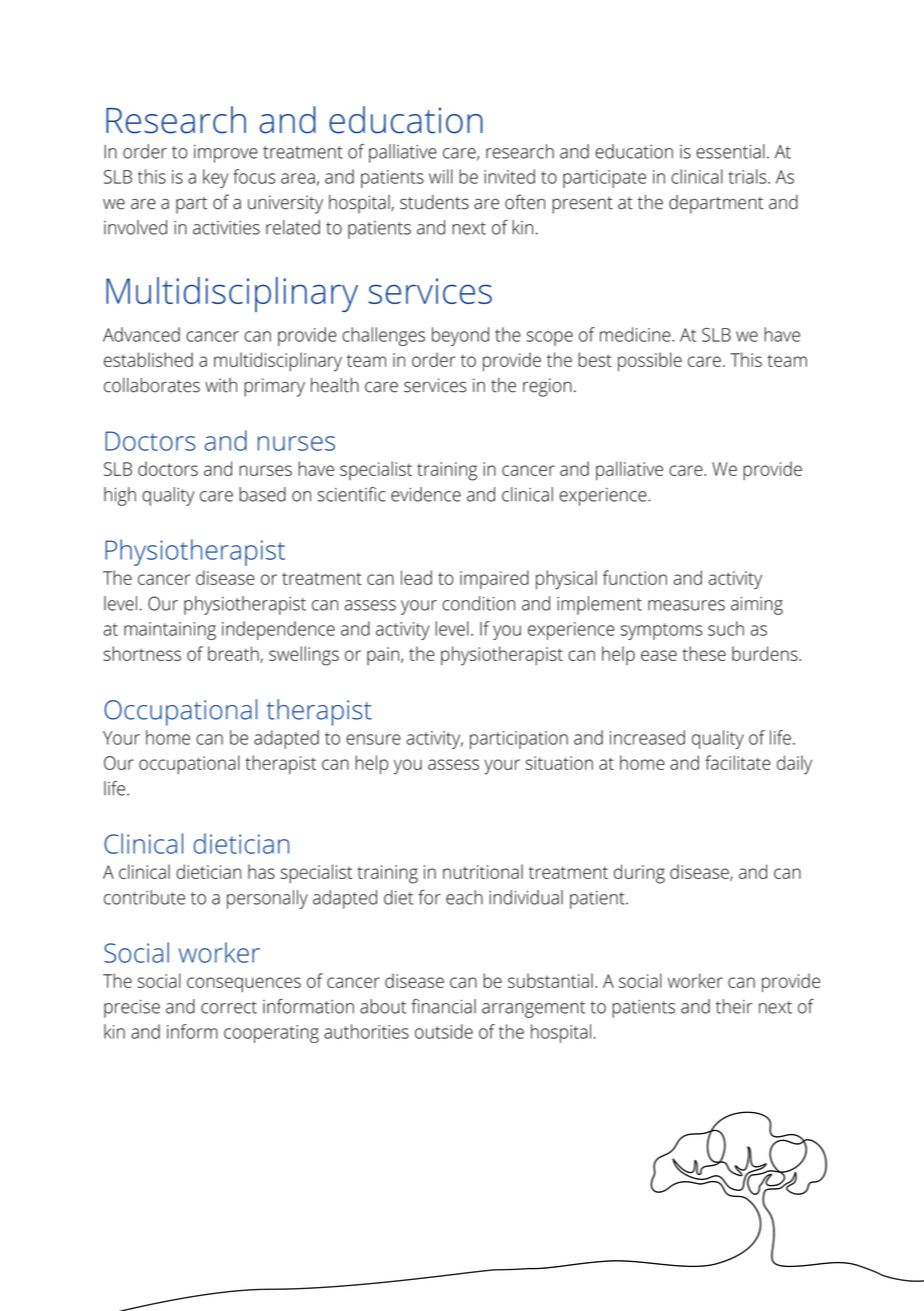 This image has height=1311, width=924. I want to click on maintaining, so click(170, 631).
